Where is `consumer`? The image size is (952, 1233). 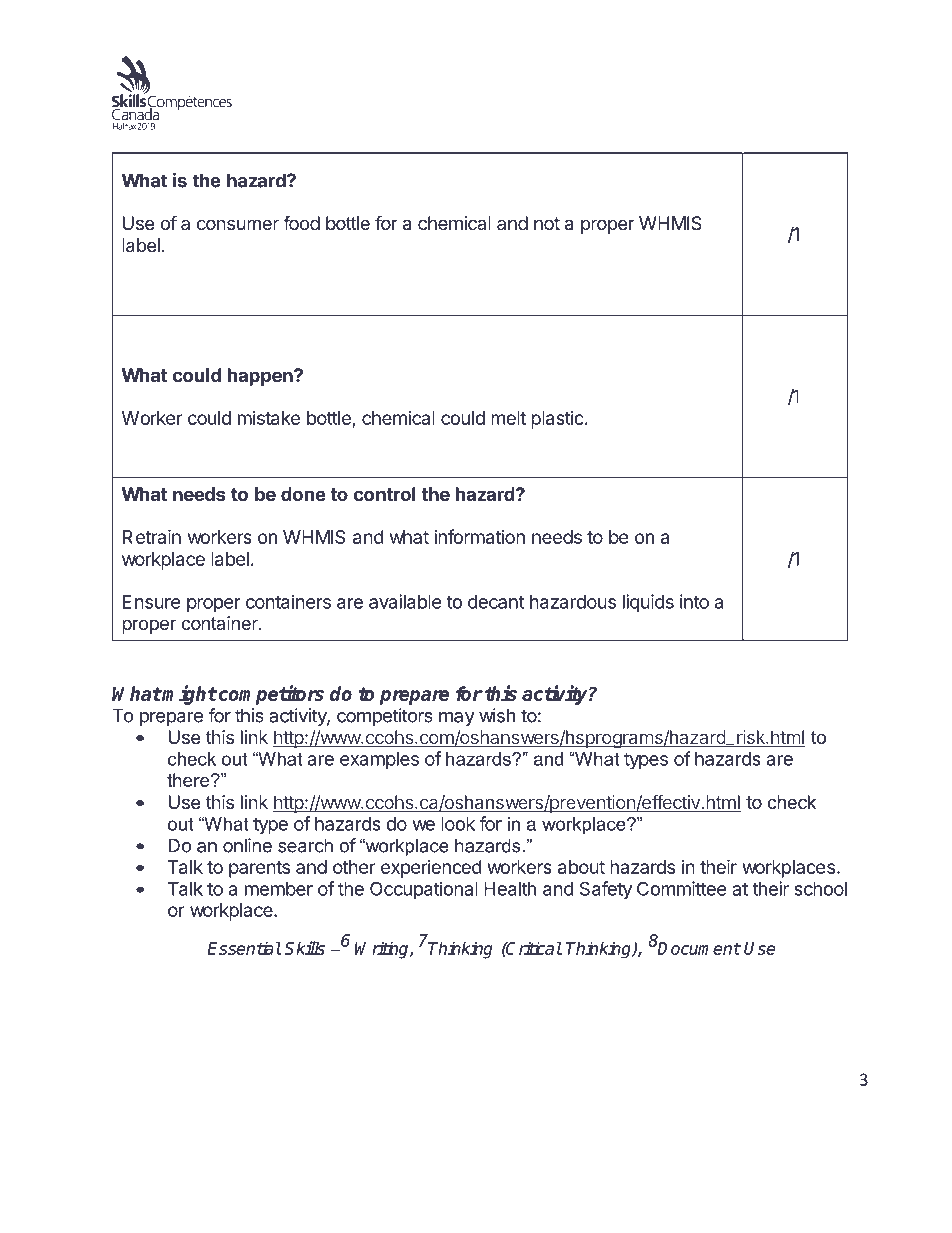 consumer is located at coordinates (238, 224).
